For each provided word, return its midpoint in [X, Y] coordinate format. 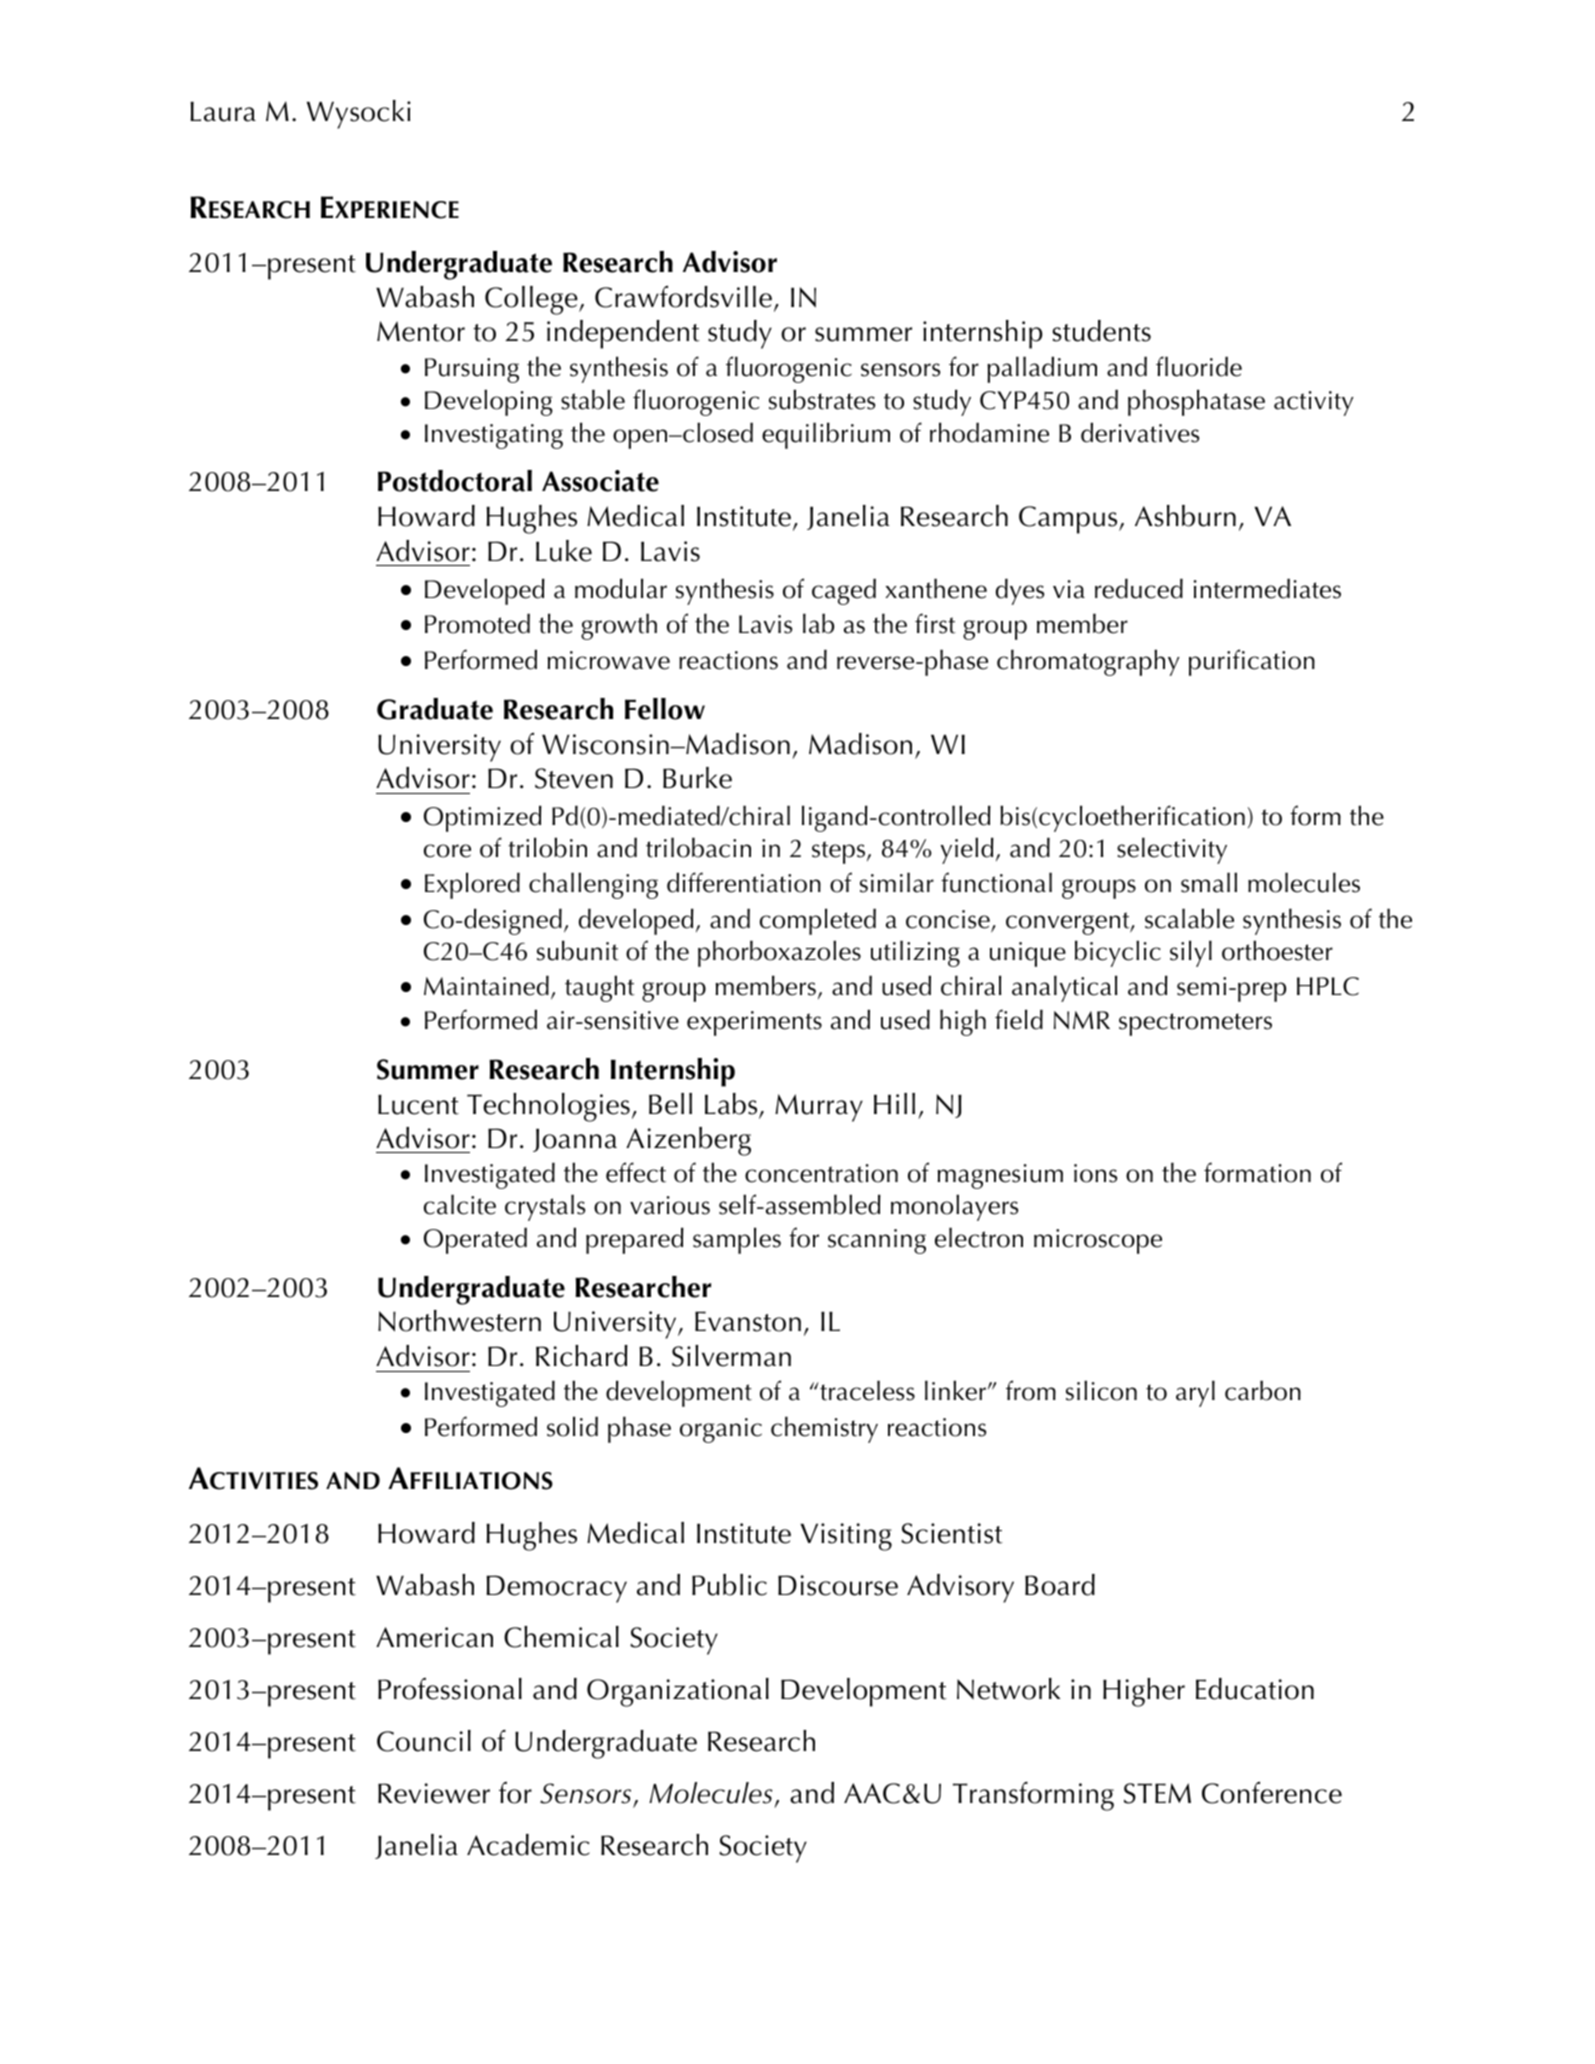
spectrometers [1195, 1024]
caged [844, 592]
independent [623, 334]
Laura [223, 112]
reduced [1139, 589]
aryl [1195, 1394]
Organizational [678, 1692]
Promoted [477, 624]
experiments [754, 1023]
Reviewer [434, 1793]
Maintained [486, 986]
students [1101, 331]
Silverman [731, 1356]
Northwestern [459, 1321]
